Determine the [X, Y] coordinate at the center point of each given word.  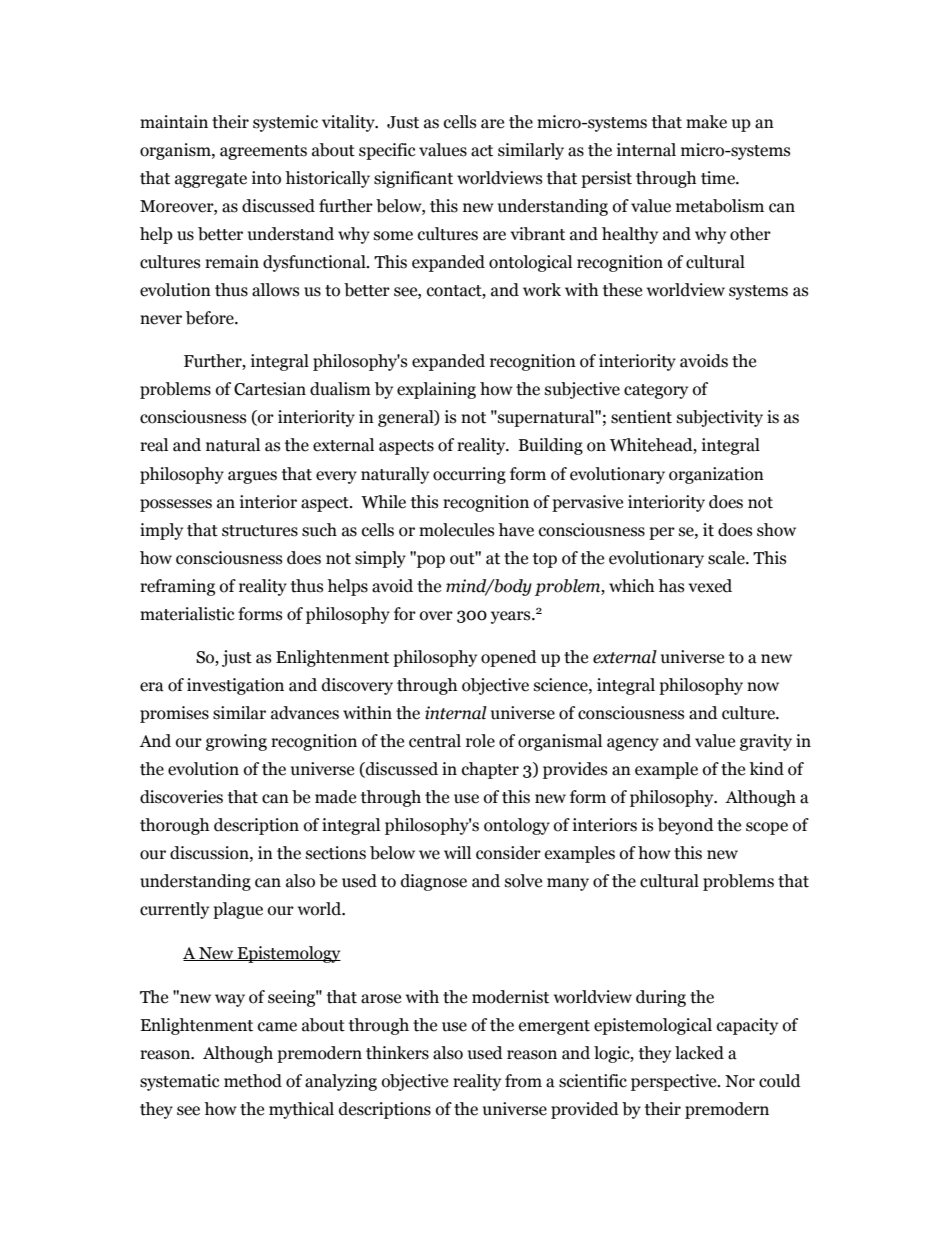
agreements [263, 152]
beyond [686, 826]
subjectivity [720, 418]
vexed [710, 586]
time [719, 178]
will [457, 852]
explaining [436, 390]
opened [509, 658]
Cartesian [270, 389]
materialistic [187, 614]
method [253, 1081]
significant [413, 179]
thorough [174, 826]
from [523, 1081]
